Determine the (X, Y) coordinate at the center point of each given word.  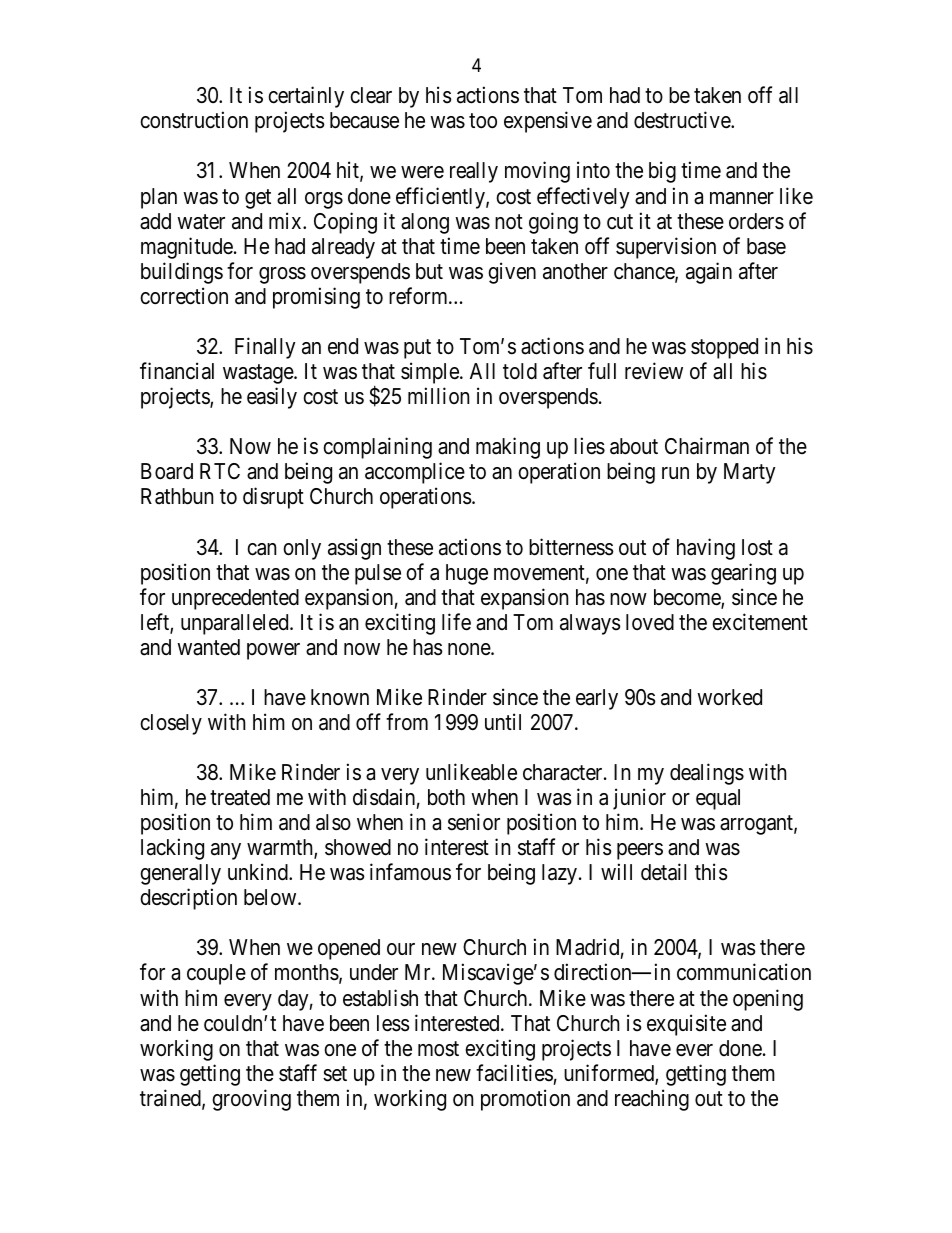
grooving (251, 1100)
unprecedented (235, 599)
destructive (683, 120)
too (483, 121)
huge (467, 574)
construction (194, 120)
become (688, 598)
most (438, 1049)
